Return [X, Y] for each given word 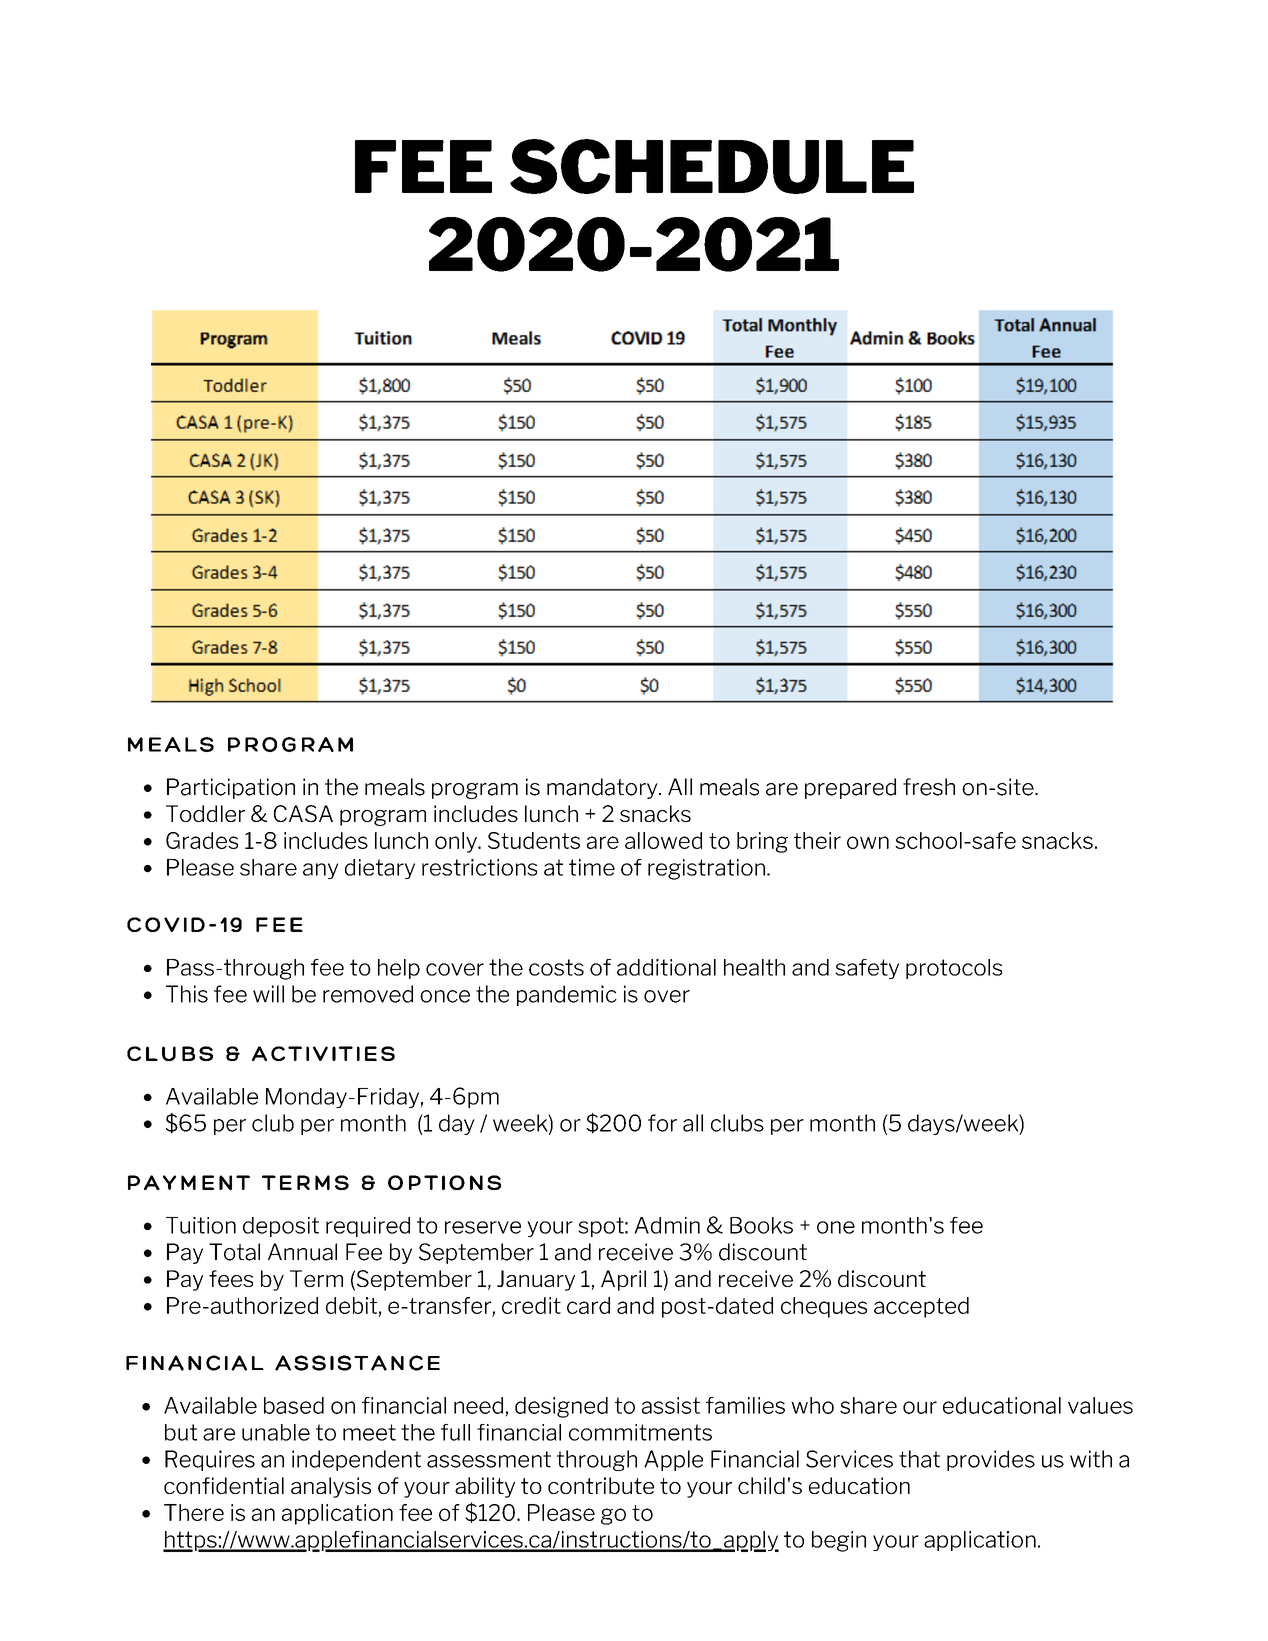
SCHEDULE [712, 166]
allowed [663, 840]
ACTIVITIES [323, 1053]
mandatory [603, 788]
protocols [954, 969]
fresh [929, 787]
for [662, 1123]
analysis [331, 1487]
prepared [850, 788]
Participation [231, 788]
